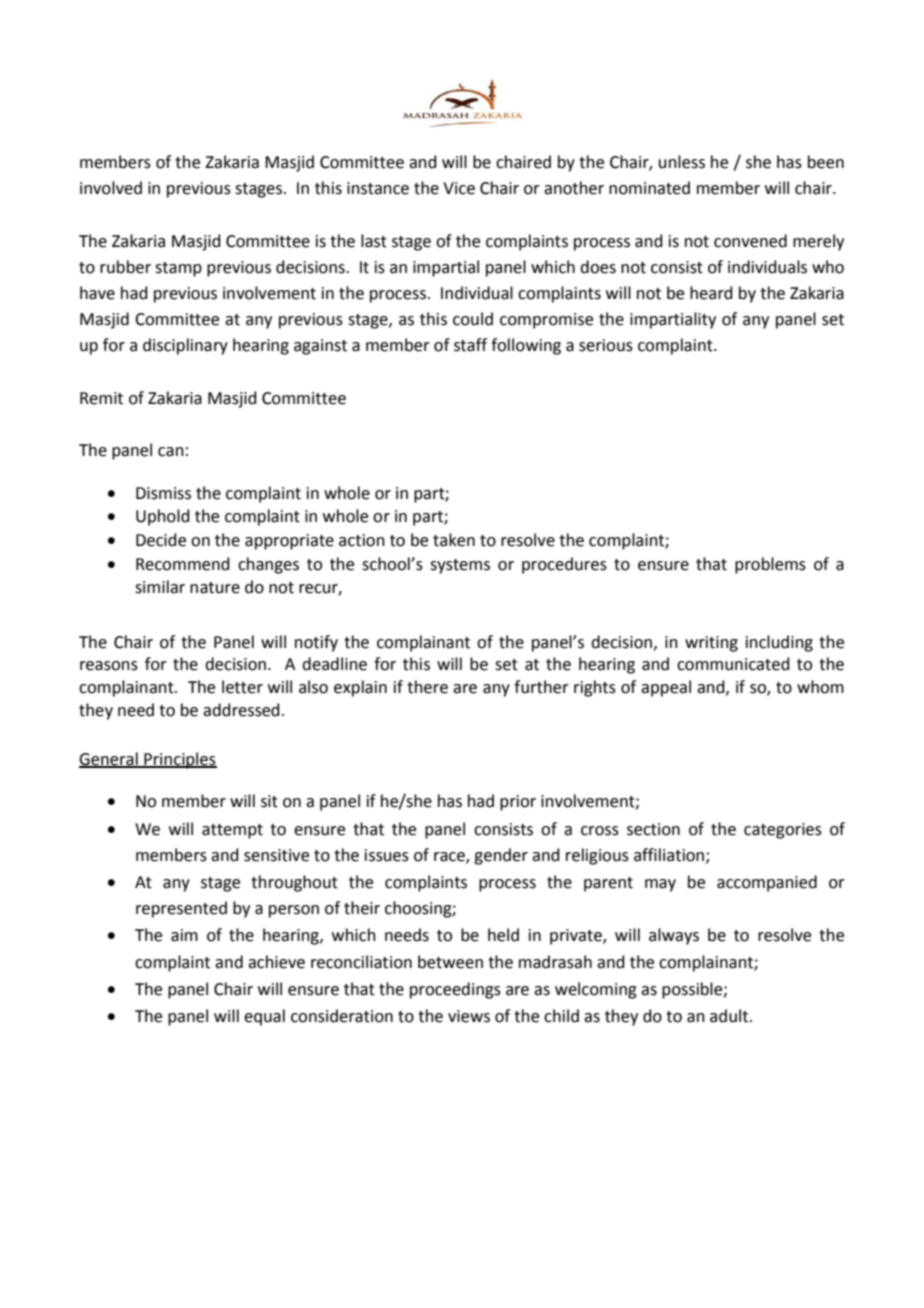 Image resolution: width=924 pixels, height=1308 pixels. Describe the element at coordinates (171, 452) in the image. I see `can` at that location.
